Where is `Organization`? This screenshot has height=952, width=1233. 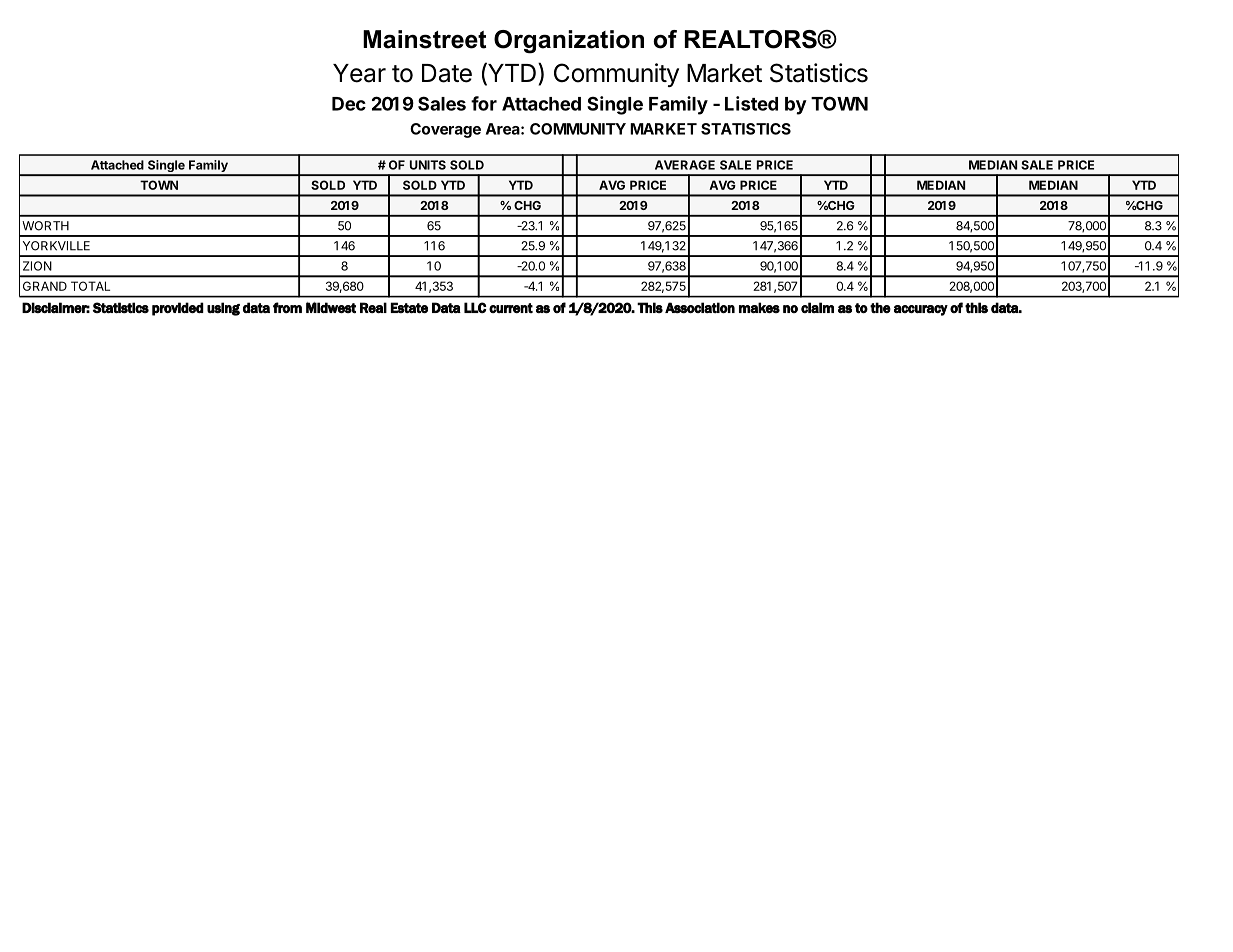 Organization is located at coordinates (569, 42).
